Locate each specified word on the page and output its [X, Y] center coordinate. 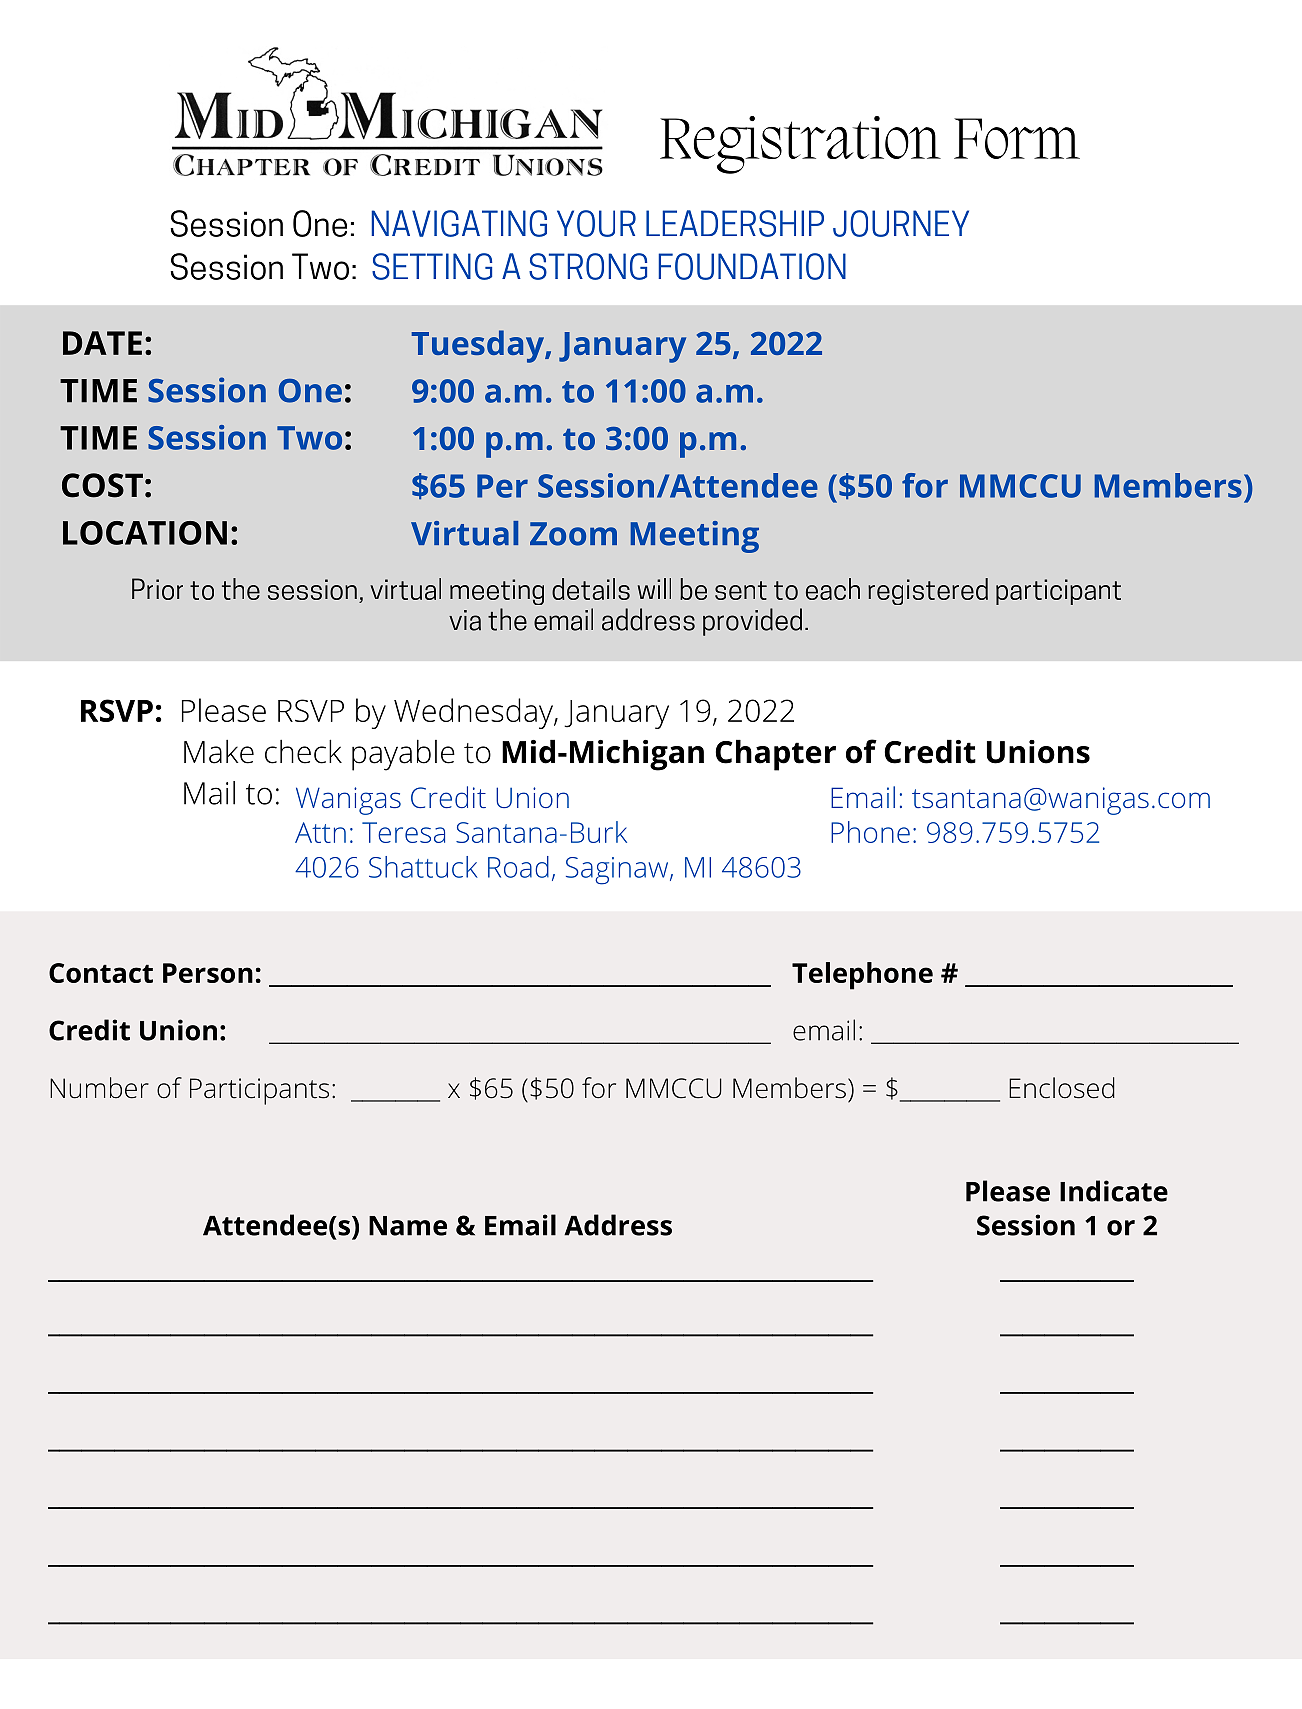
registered [928, 591]
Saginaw [618, 871]
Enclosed [1062, 1088]
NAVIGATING [459, 223]
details [591, 589]
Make [219, 752]
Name [408, 1226]
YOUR [596, 223]
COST [102, 485]
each [833, 589]
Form [1017, 138]
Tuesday [478, 346]
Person [208, 973]
